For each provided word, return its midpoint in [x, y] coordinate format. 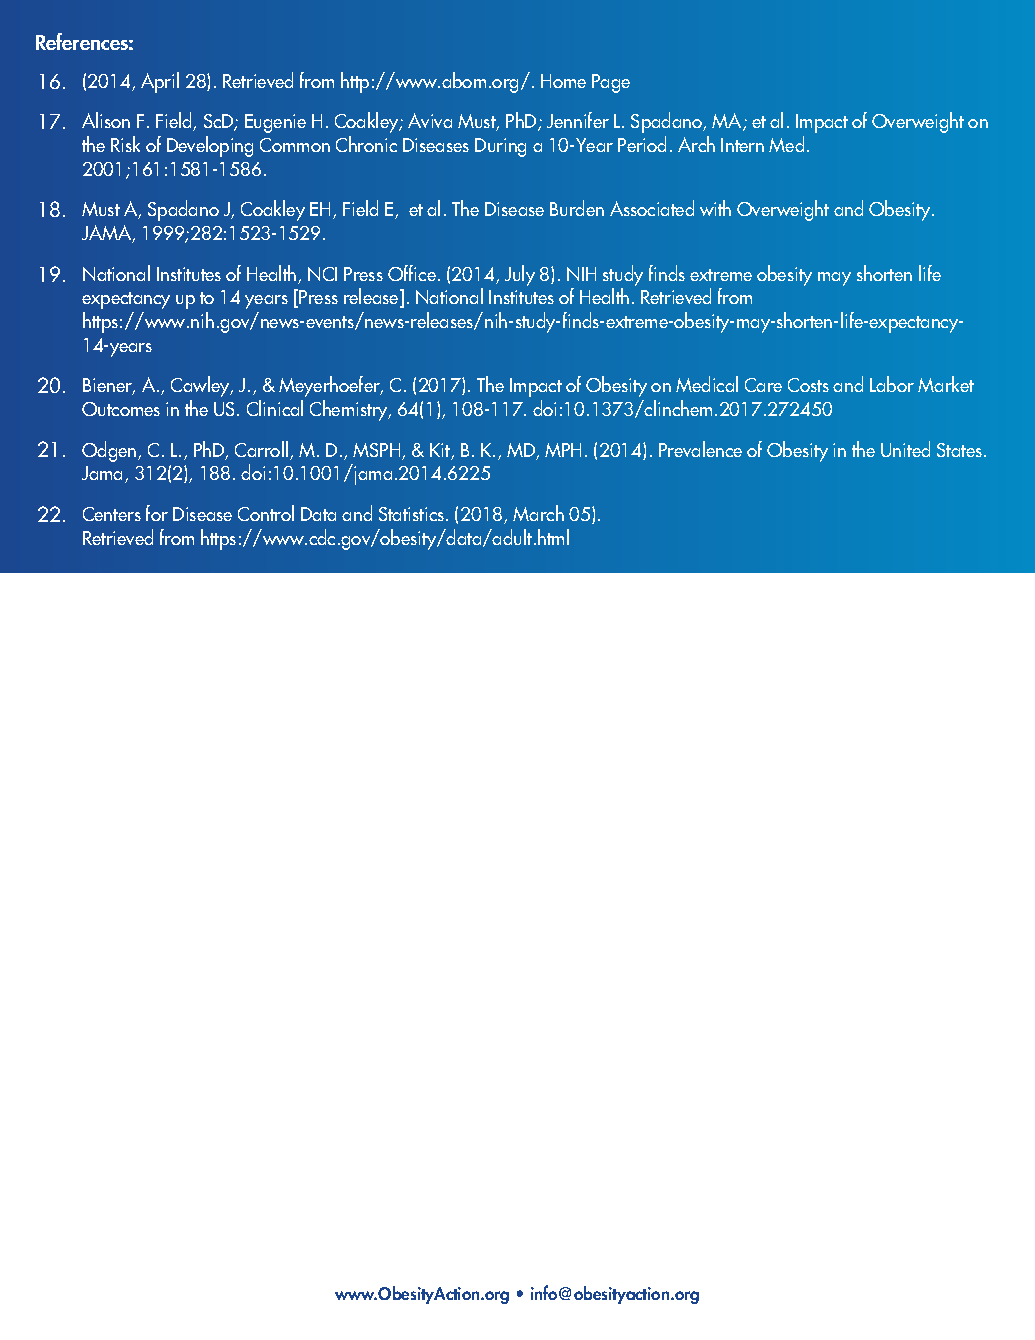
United [905, 449]
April [160, 82]
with [715, 208]
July [520, 275]
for [157, 513]
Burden [577, 208]
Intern [742, 145]
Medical [707, 384]
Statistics [413, 514]
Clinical [275, 408]
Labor [892, 384]
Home [563, 81]
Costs [808, 385]
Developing [210, 146]
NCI [322, 274]
